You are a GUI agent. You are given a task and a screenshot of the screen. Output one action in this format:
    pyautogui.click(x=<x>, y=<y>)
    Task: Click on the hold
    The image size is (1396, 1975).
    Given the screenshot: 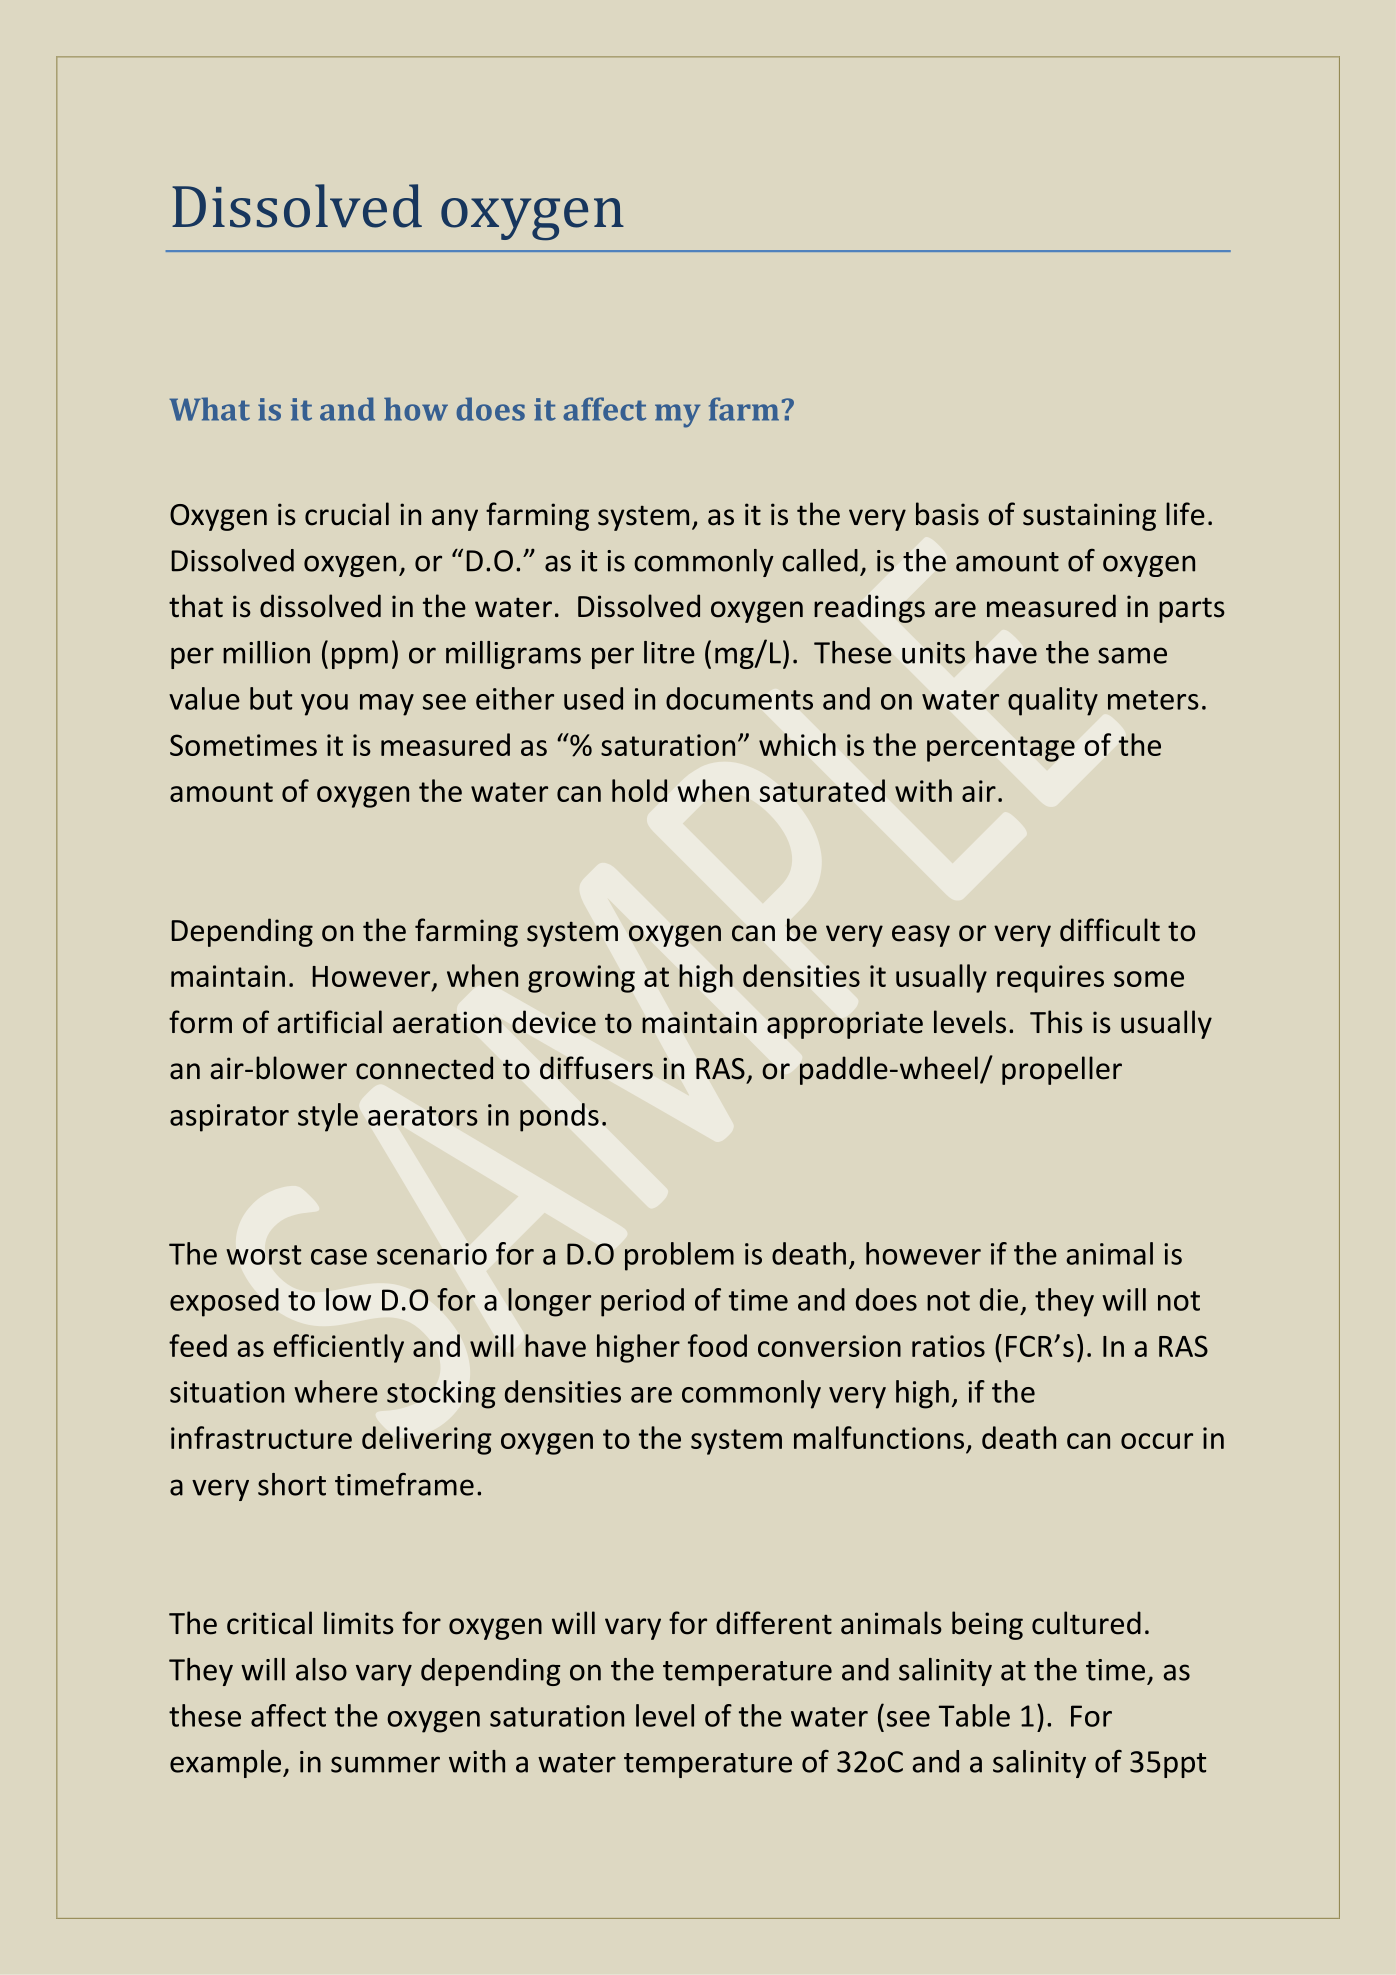 What is the action you would take?
    pyautogui.click(x=639, y=790)
